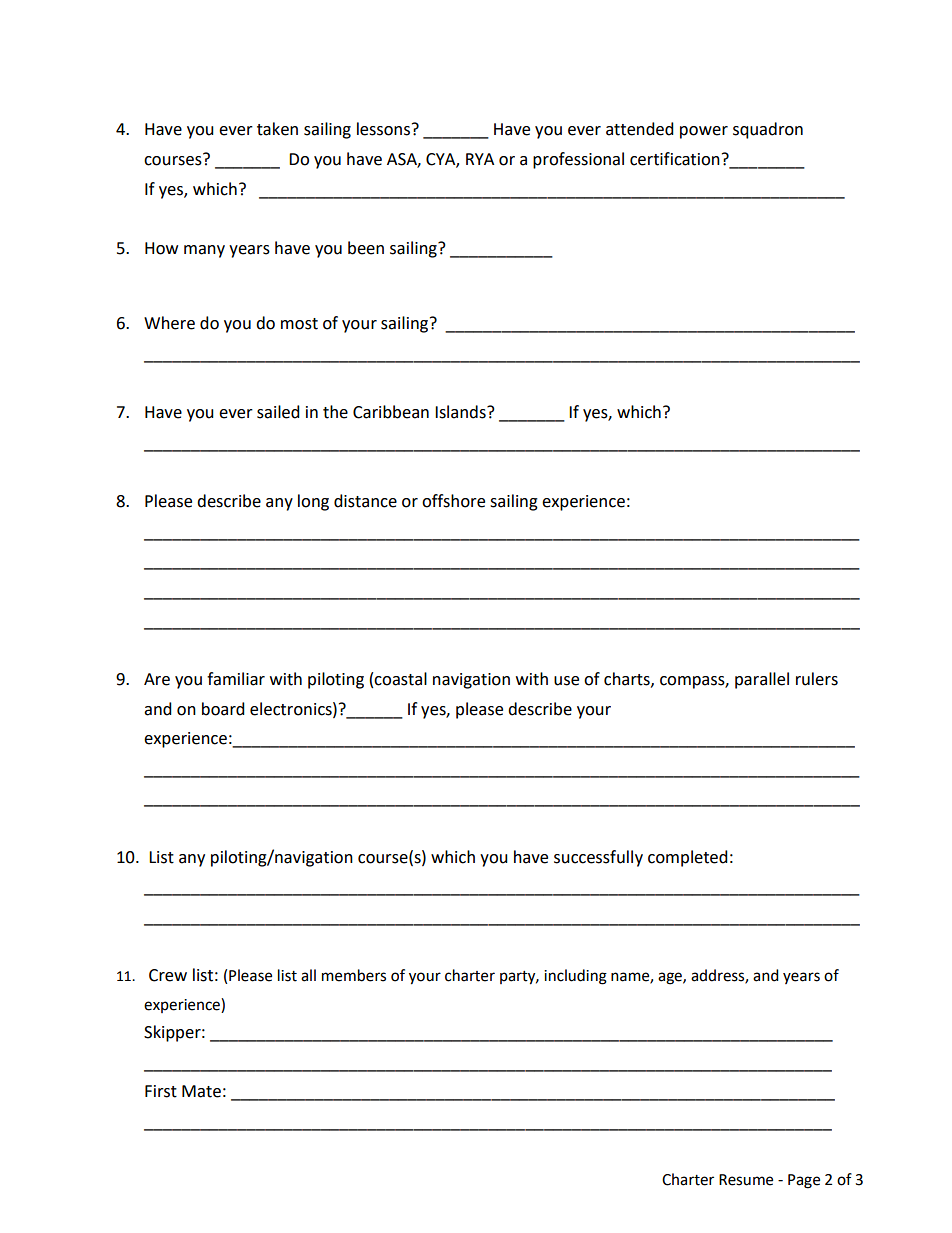 This screenshot has width=952, height=1233. I want to click on use, so click(566, 681).
